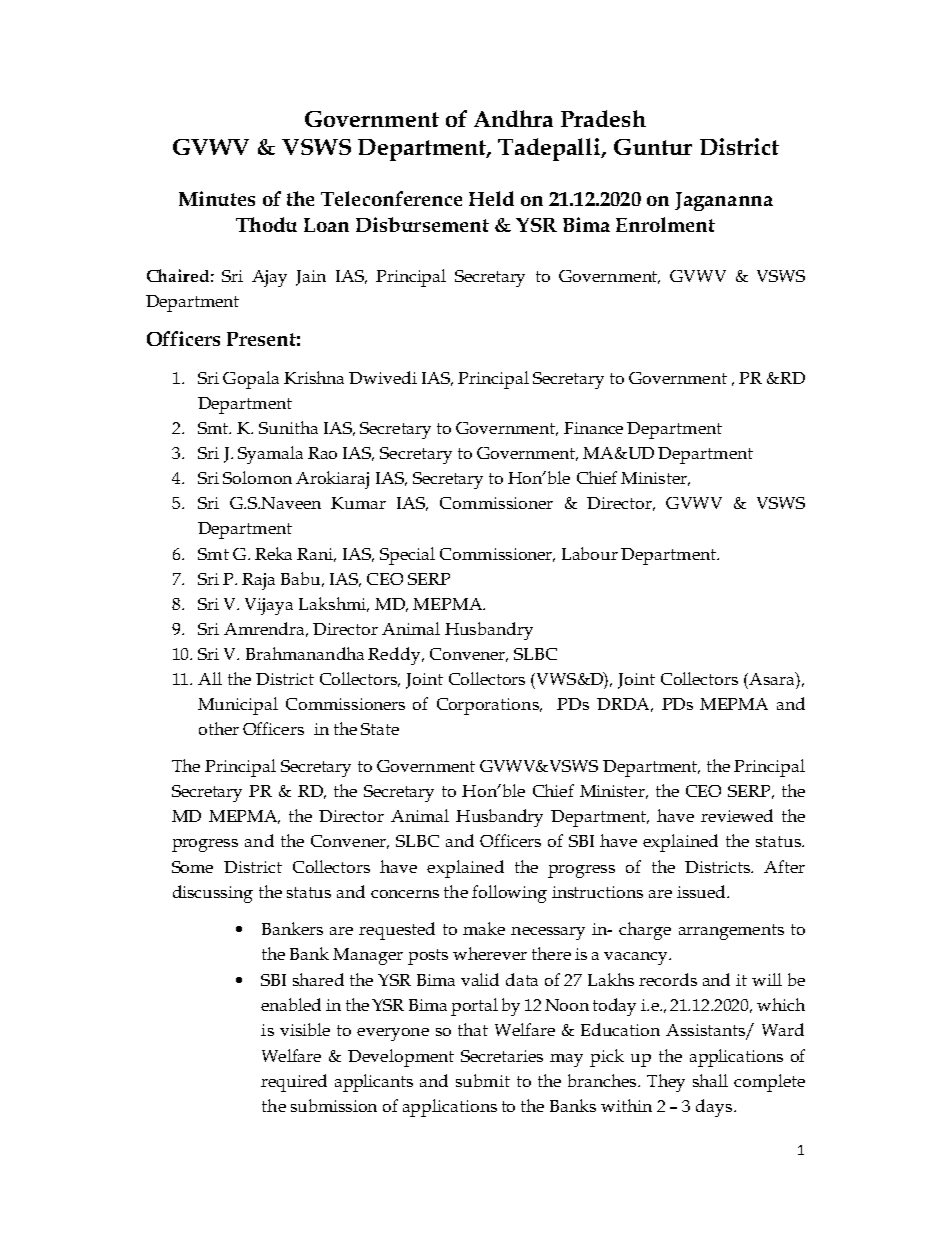 The width and height of the screenshot is (952, 1233). I want to click on reviewed, so click(737, 815).
